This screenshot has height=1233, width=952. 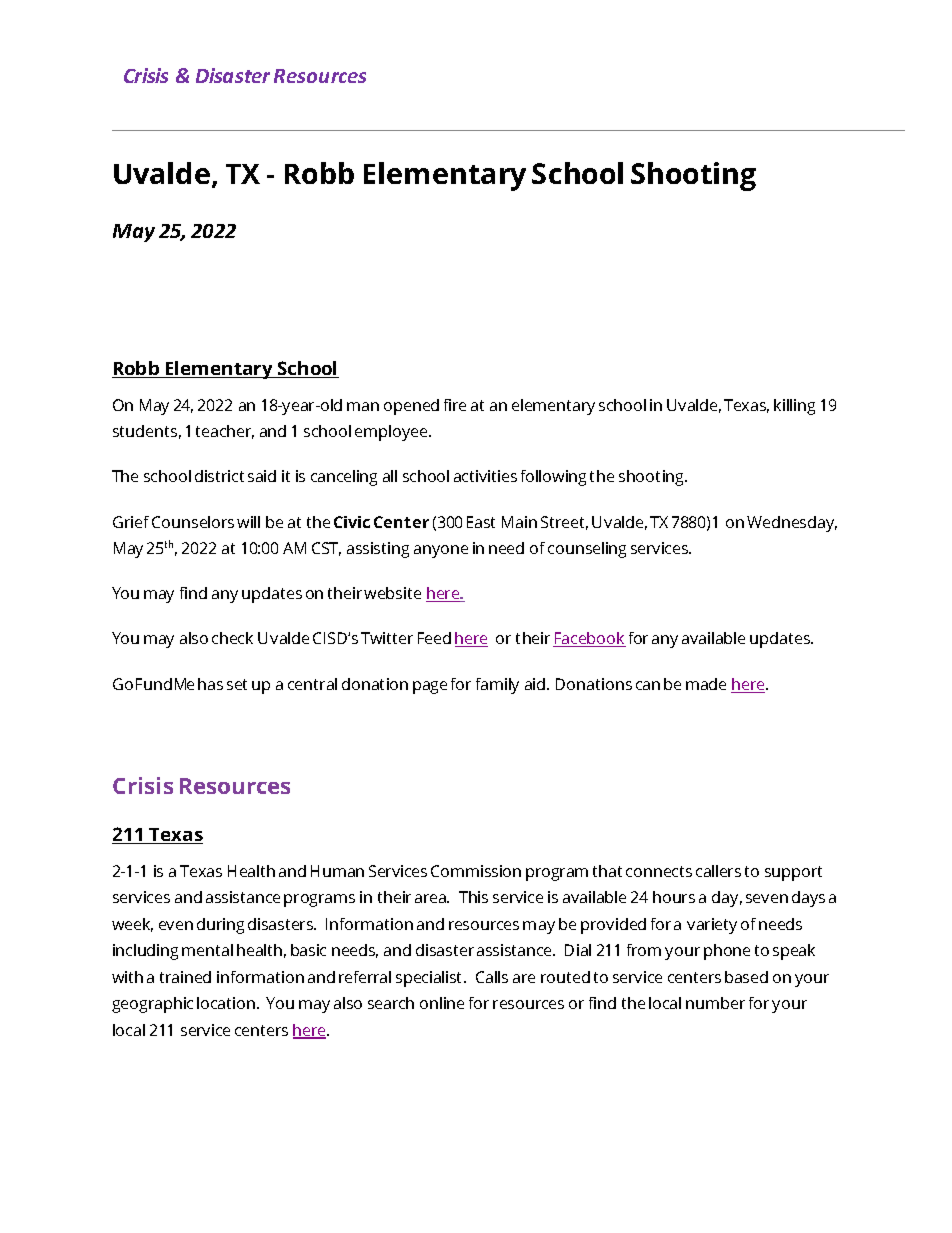 I want to click on family, so click(x=497, y=686).
